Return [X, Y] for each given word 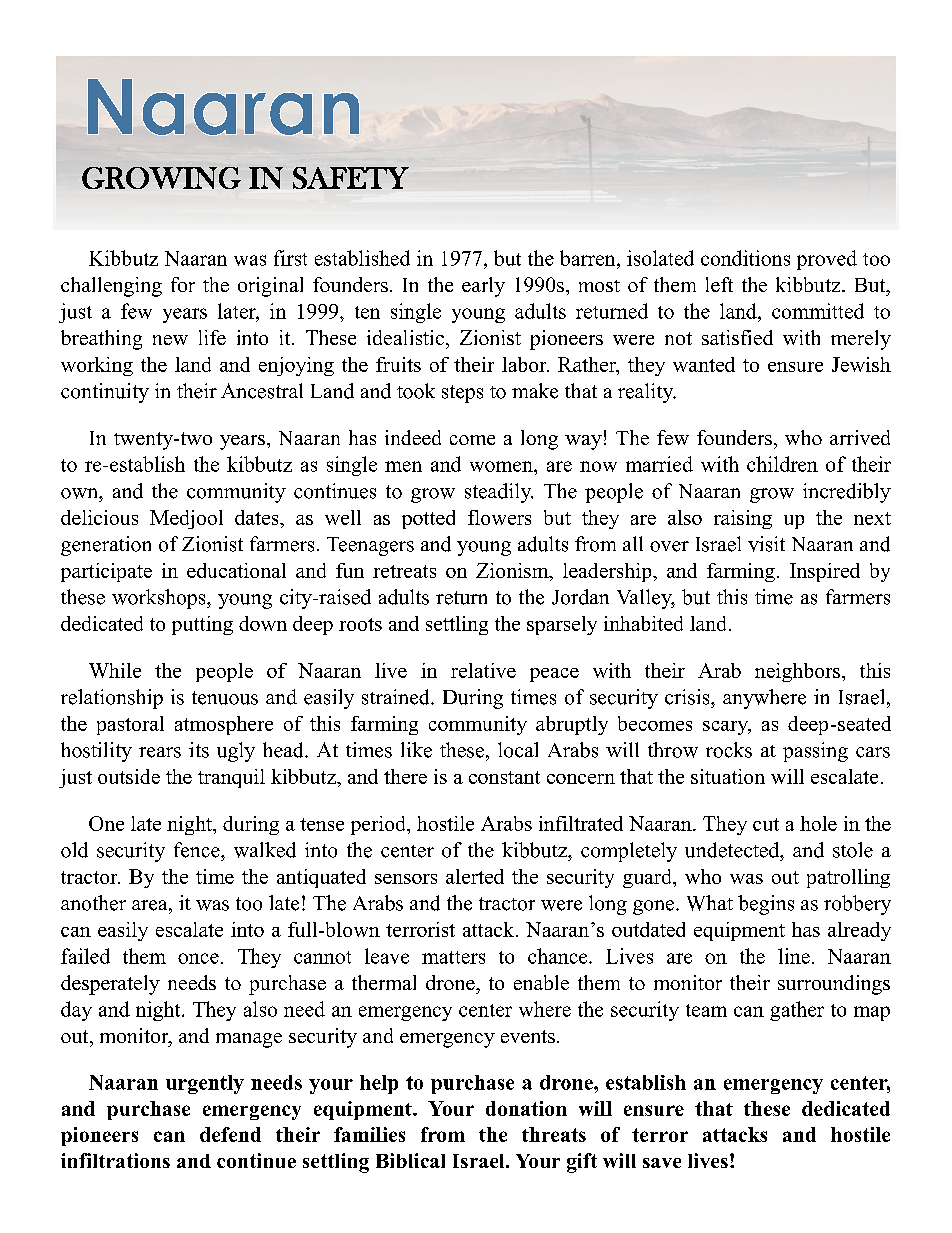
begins [766, 905]
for [183, 284]
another [93, 903]
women [502, 466]
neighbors [797, 672]
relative [483, 670]
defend [230, 1134]
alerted [475, 876]
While [115, 670]
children [782, 464]
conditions [745, 258]
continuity [105, 393]
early [483, 287]
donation [526, 1108]
